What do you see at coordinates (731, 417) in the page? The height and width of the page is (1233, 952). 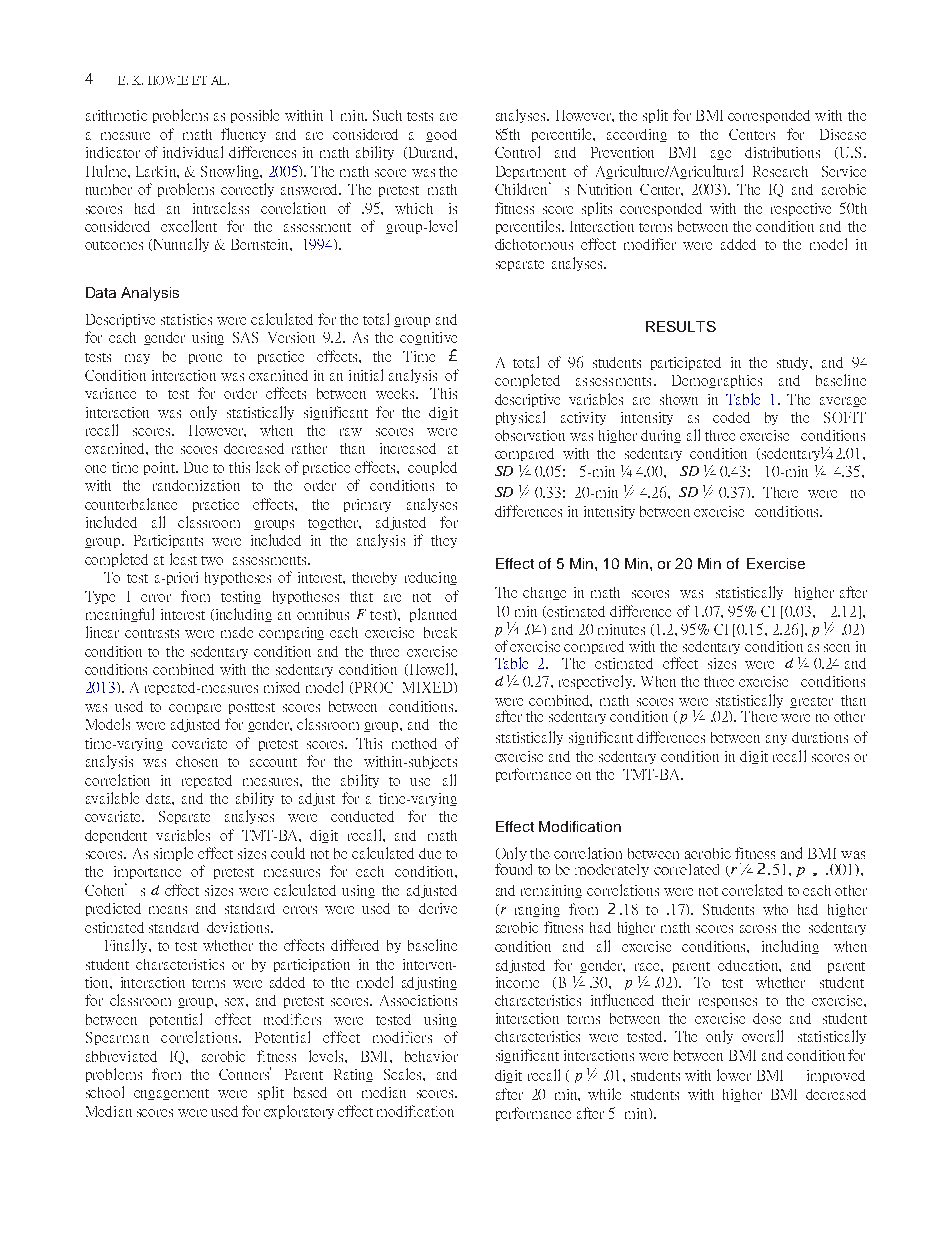 I see `coded` at bounding box center [731, 417].
